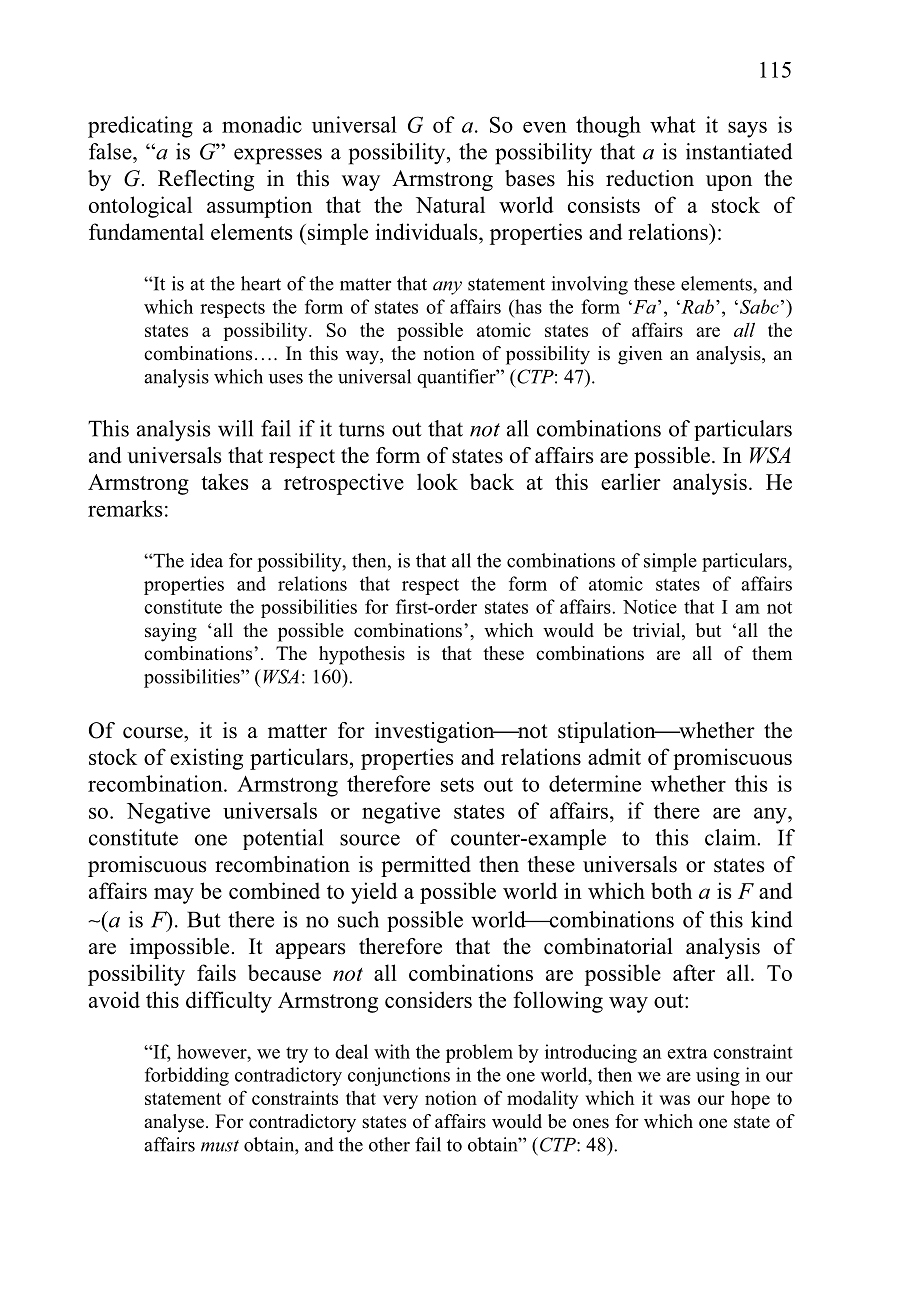 The height and width of the document is (1308, 924). What do you see at coordinates (206, 180) in the document?
I see `Reflecting` at bounding box center [206, 180].
